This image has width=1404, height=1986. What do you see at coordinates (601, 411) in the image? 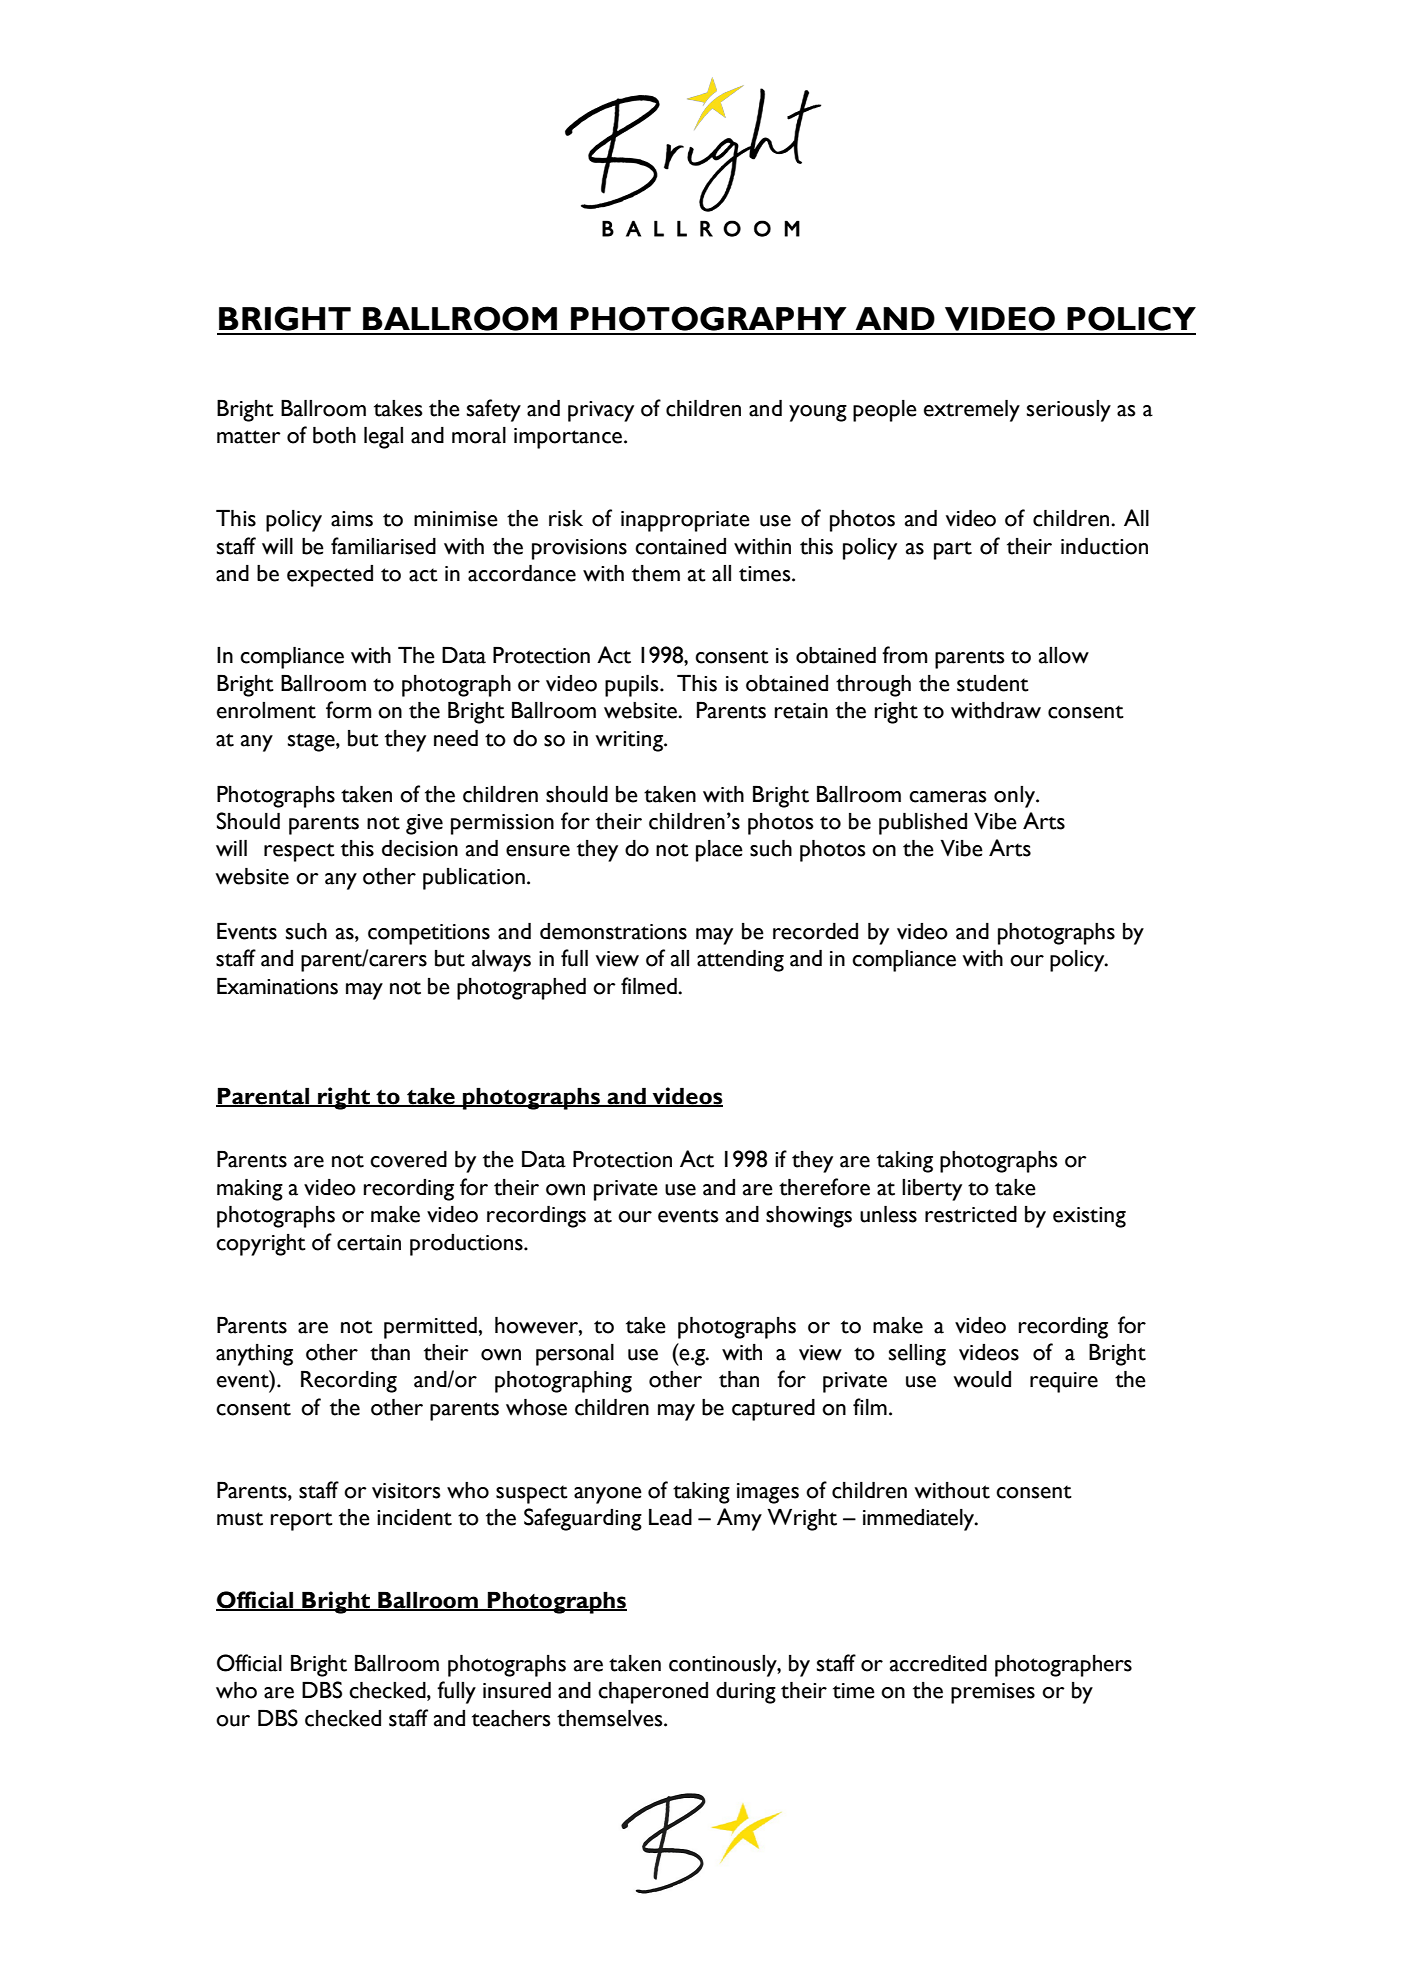
I see `privacy` at bounding box center [601, 411].
